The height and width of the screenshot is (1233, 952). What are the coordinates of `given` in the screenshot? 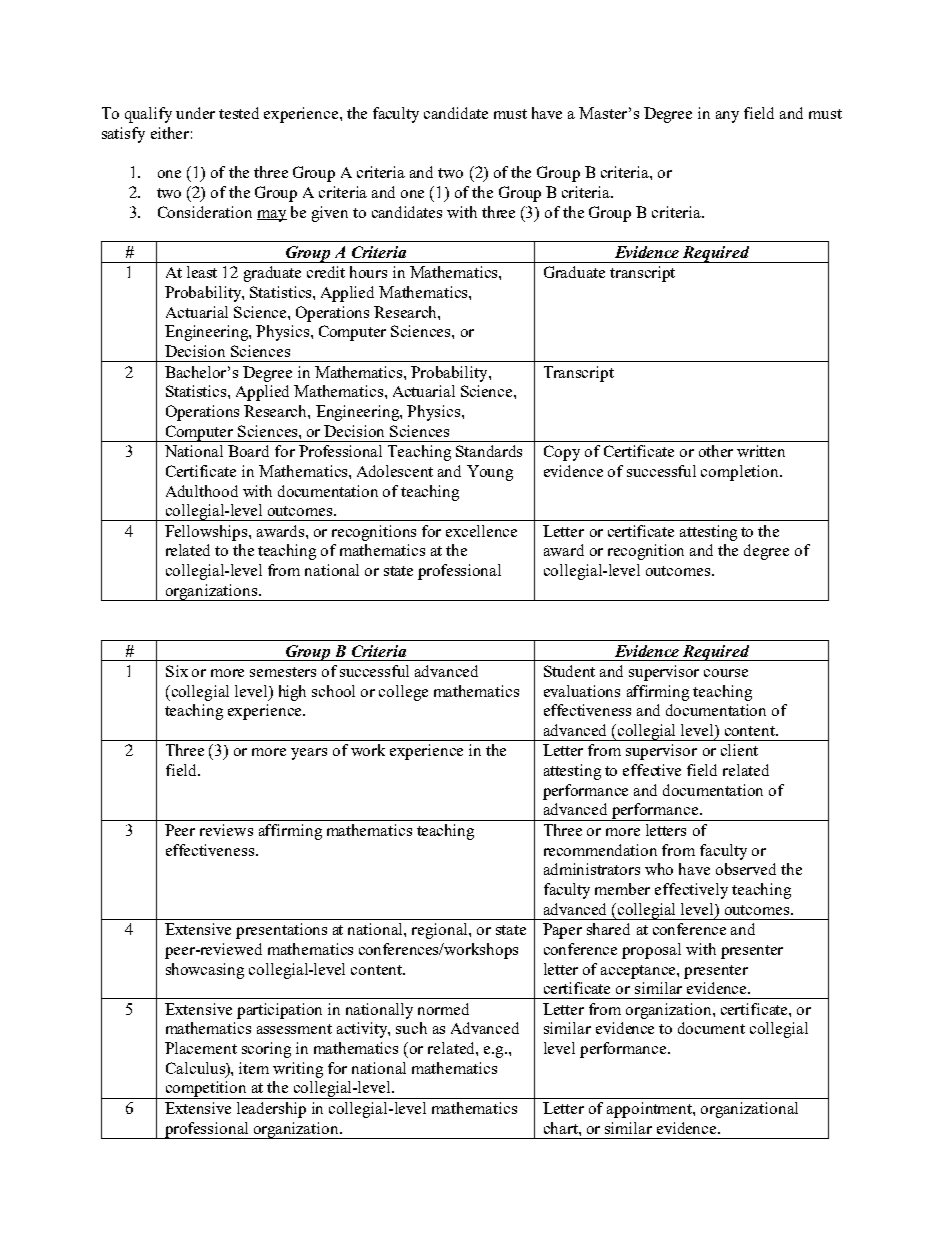 It's located at (330, 214).
